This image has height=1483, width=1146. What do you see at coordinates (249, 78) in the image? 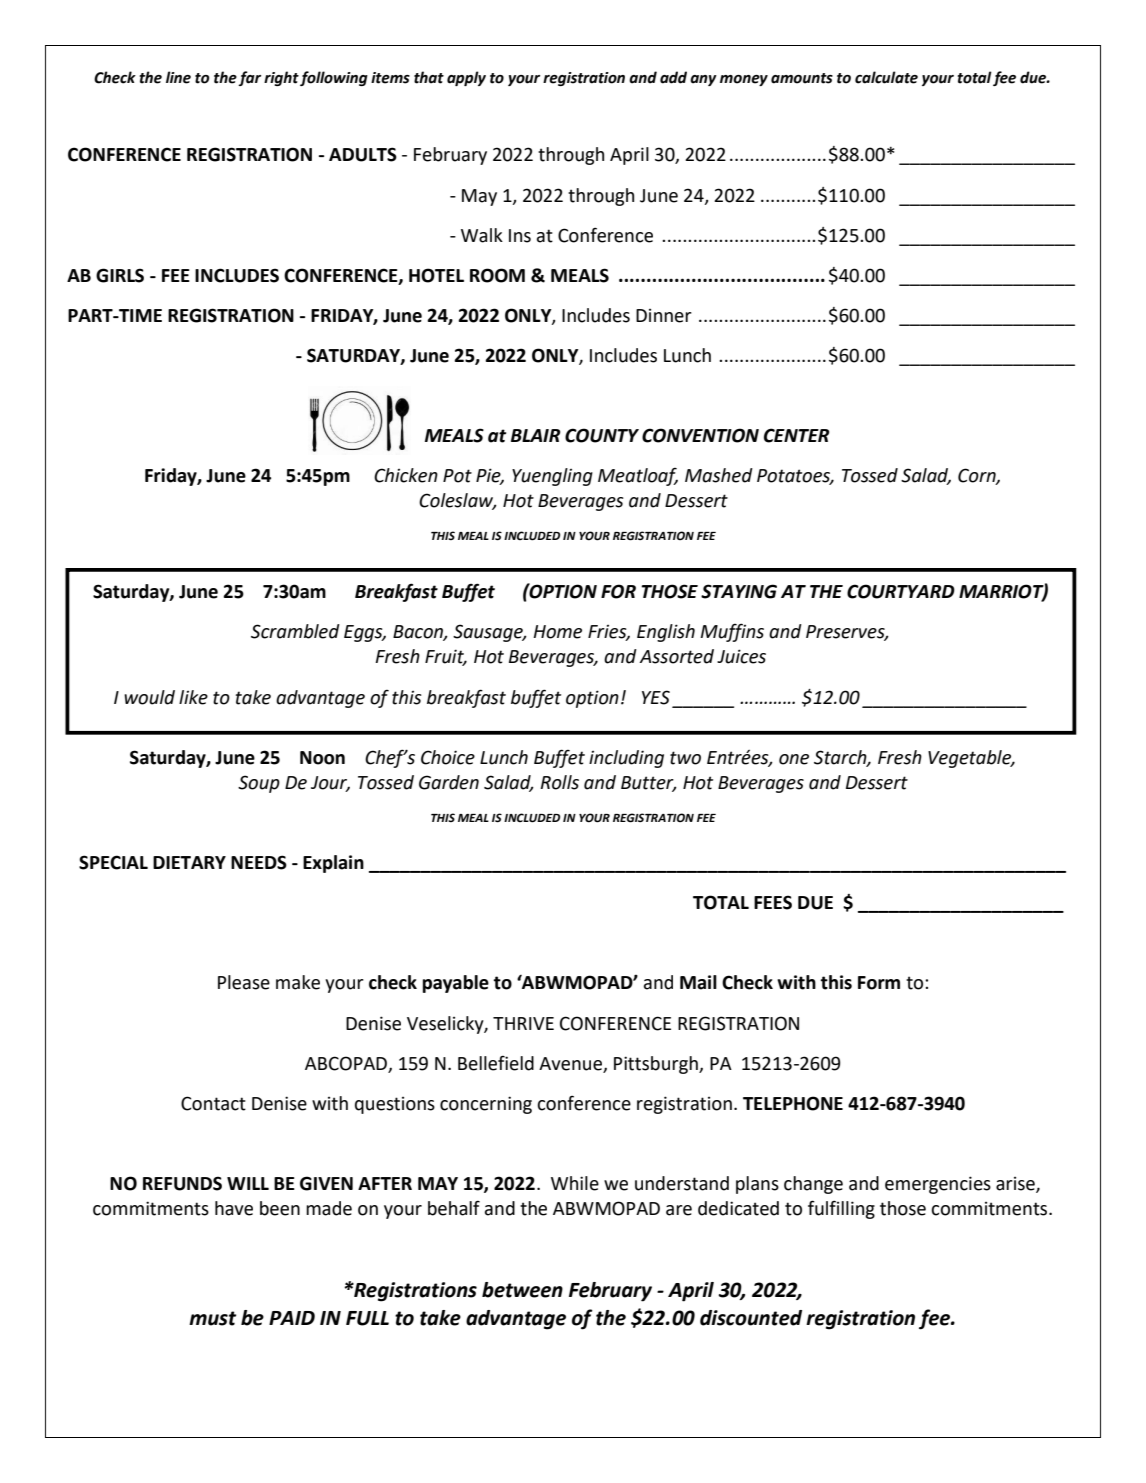
I see `far` at bounding box center [249, 78].
